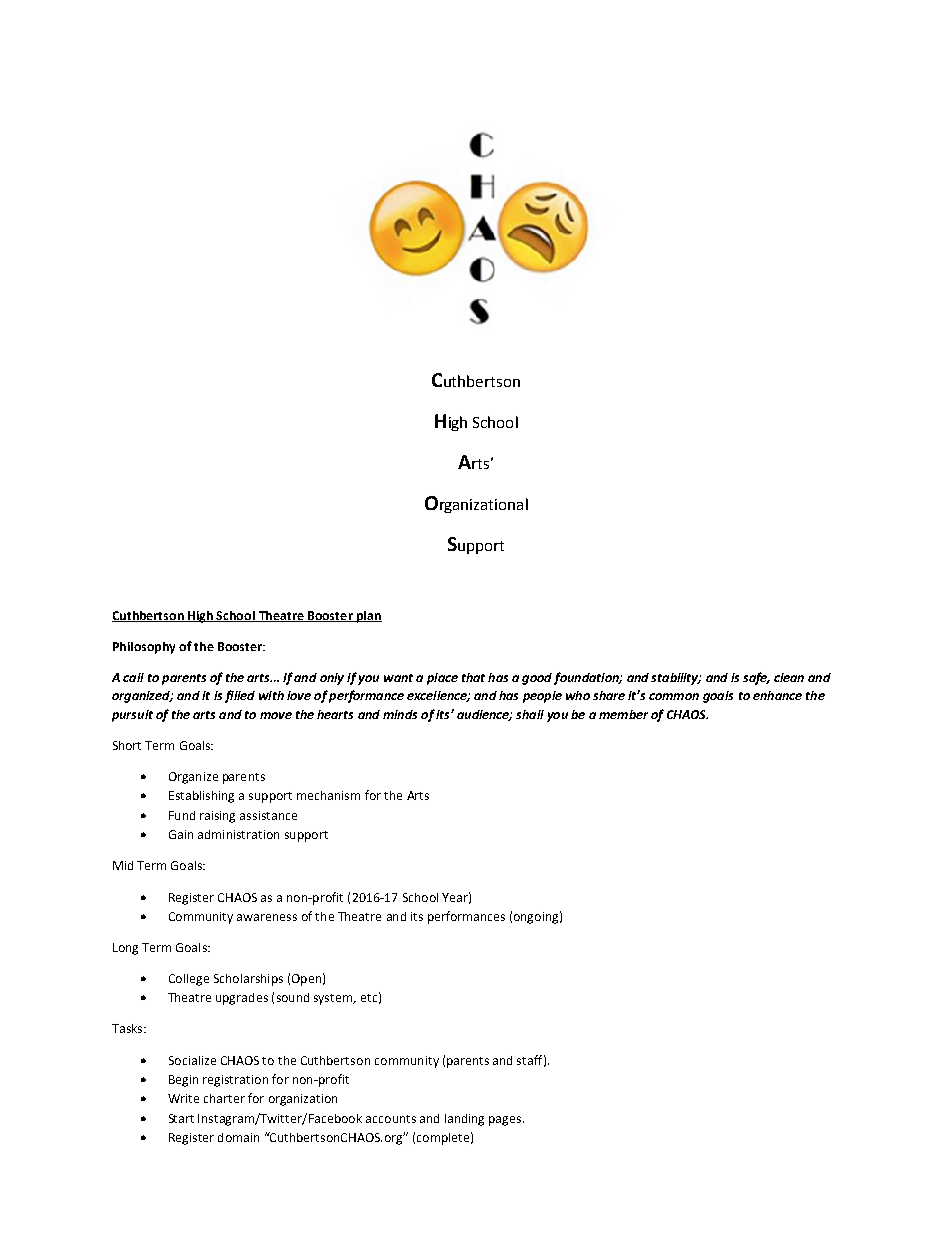  I want to click on safe, so click(756, 678).
